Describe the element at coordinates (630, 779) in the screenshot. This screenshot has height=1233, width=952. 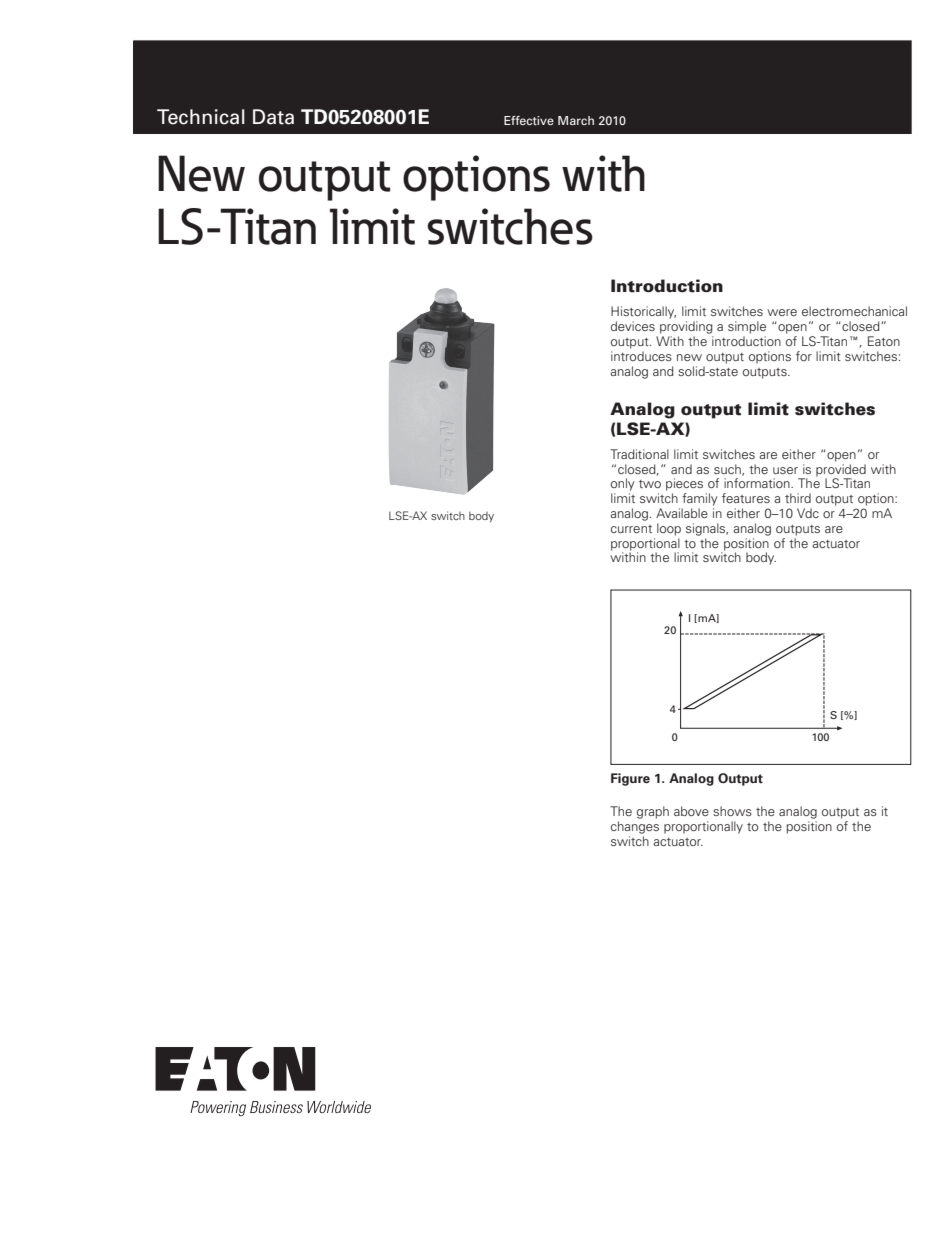
I see `Figure` at that location.
